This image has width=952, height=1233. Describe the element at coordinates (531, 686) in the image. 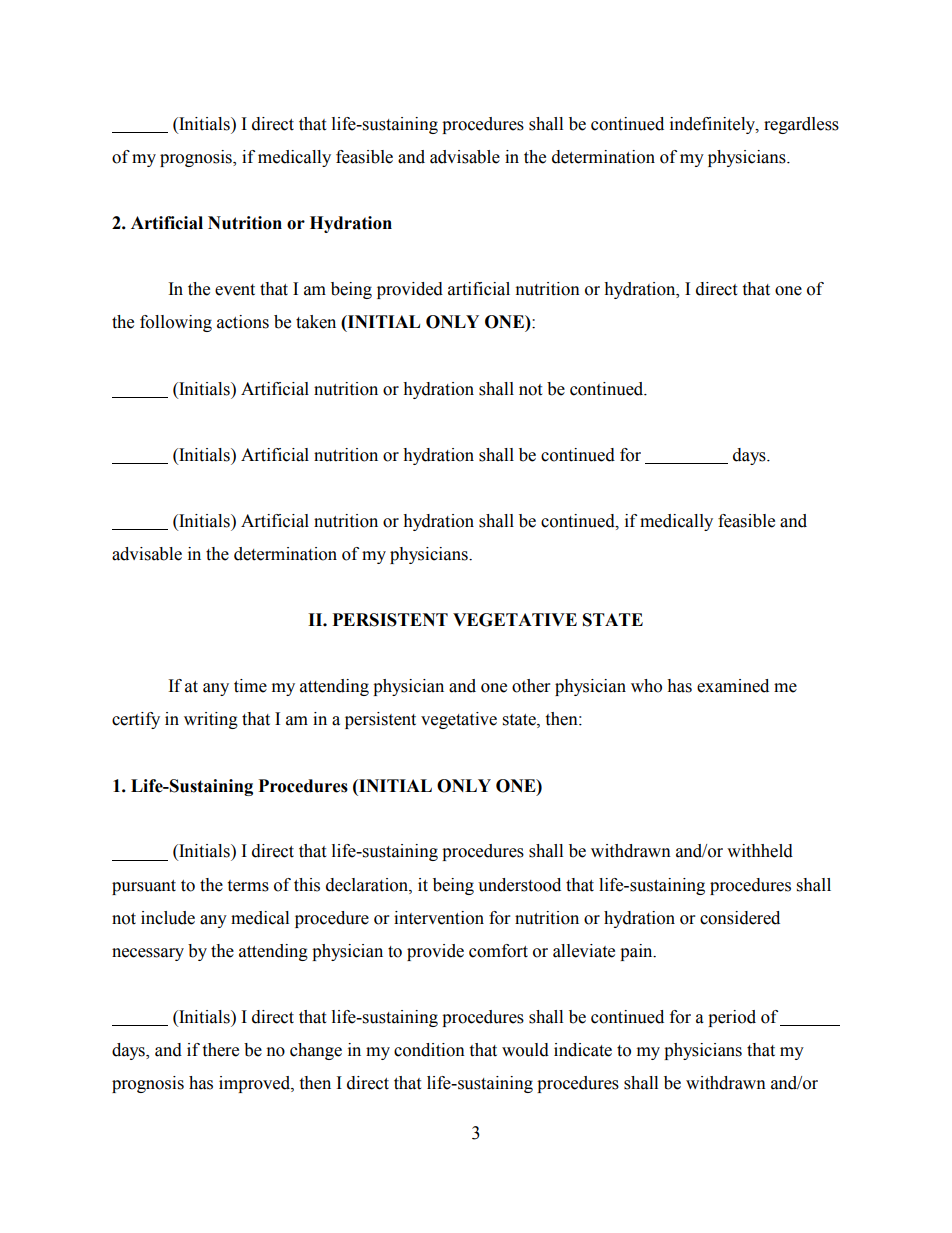

I see `other` at that location.
